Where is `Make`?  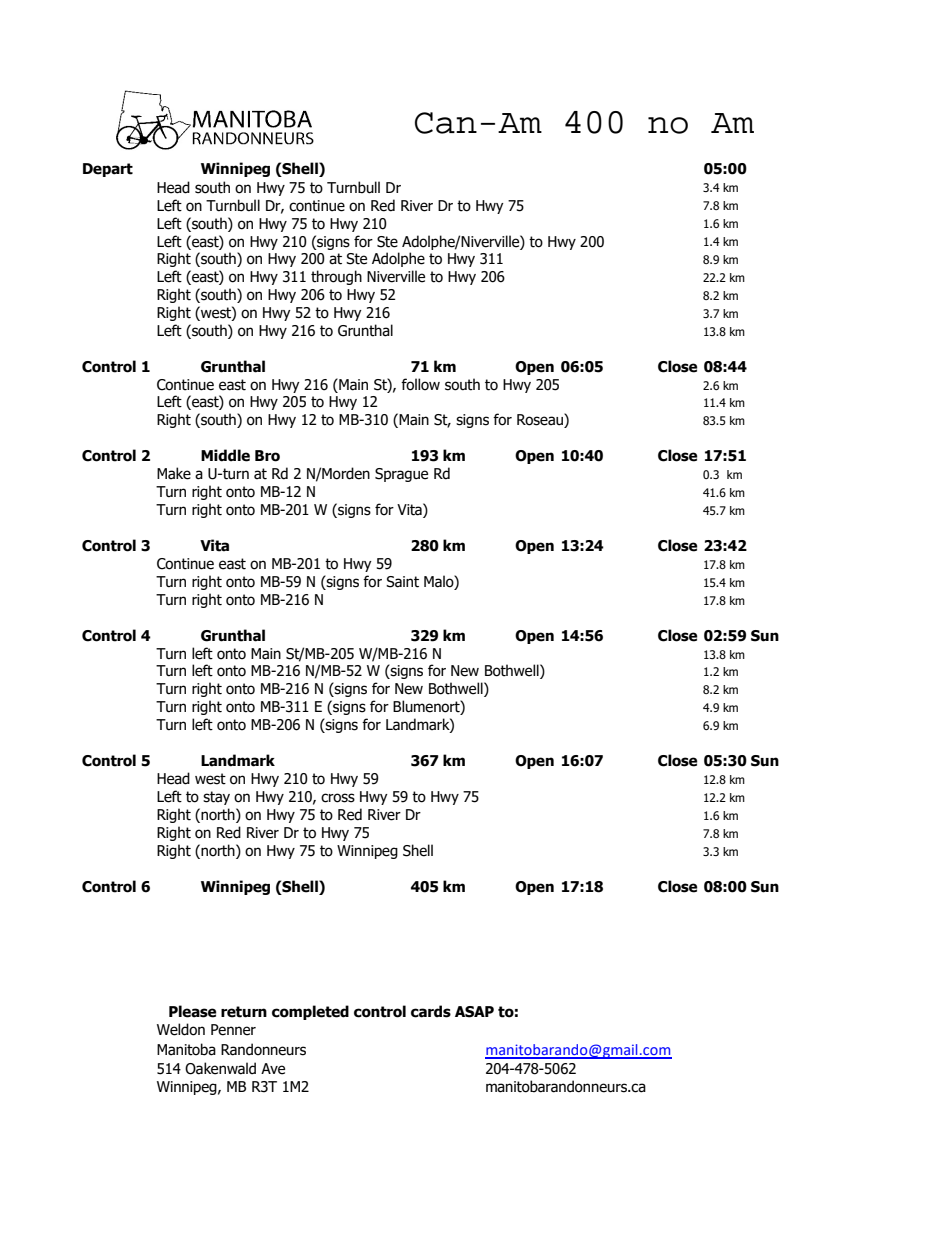 Make is located at coordinates (174, 473).
